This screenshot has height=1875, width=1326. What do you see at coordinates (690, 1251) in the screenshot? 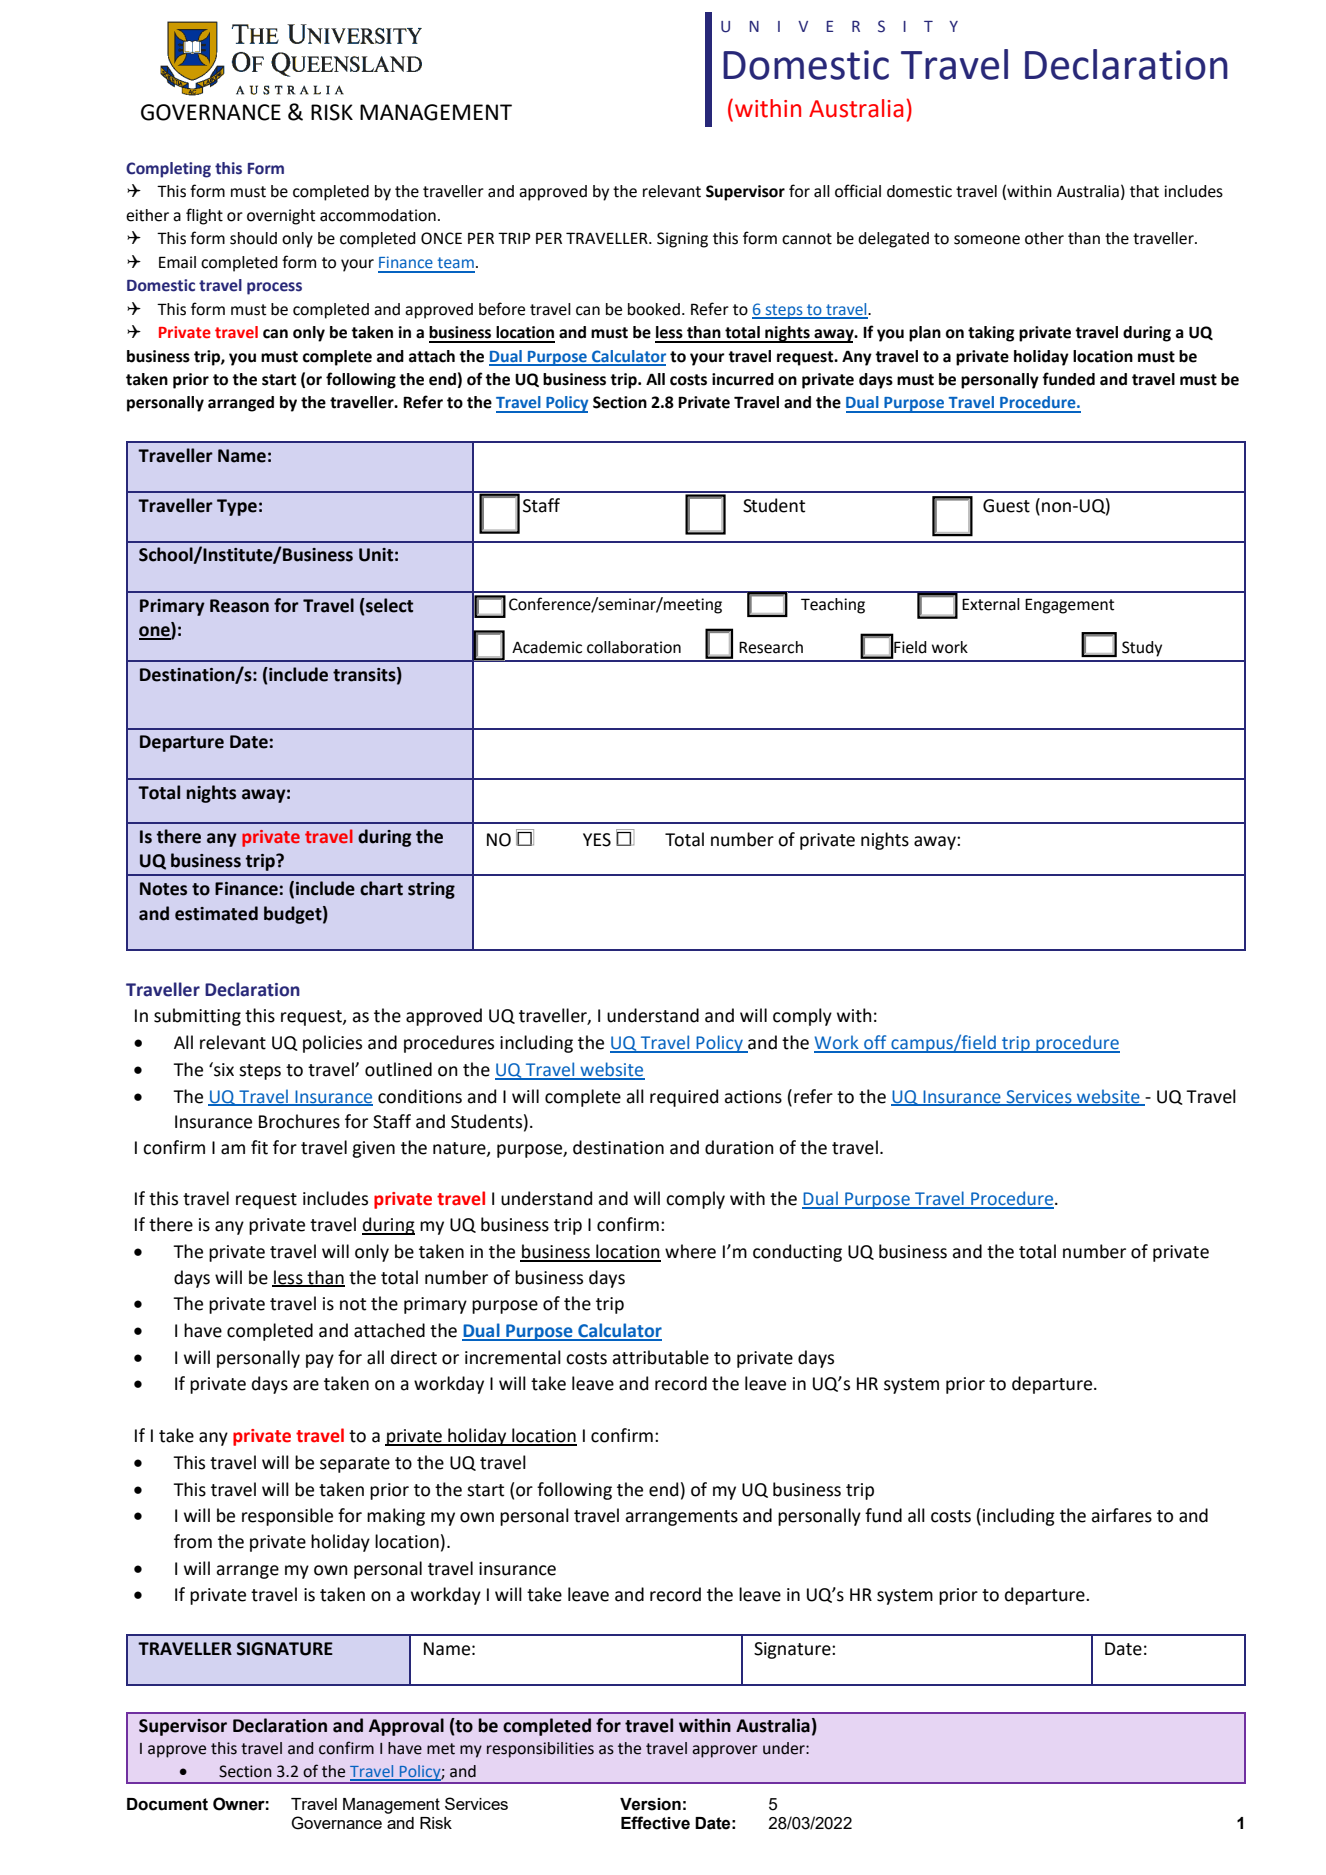
I see `where` at bounding box center [690, 1251].
